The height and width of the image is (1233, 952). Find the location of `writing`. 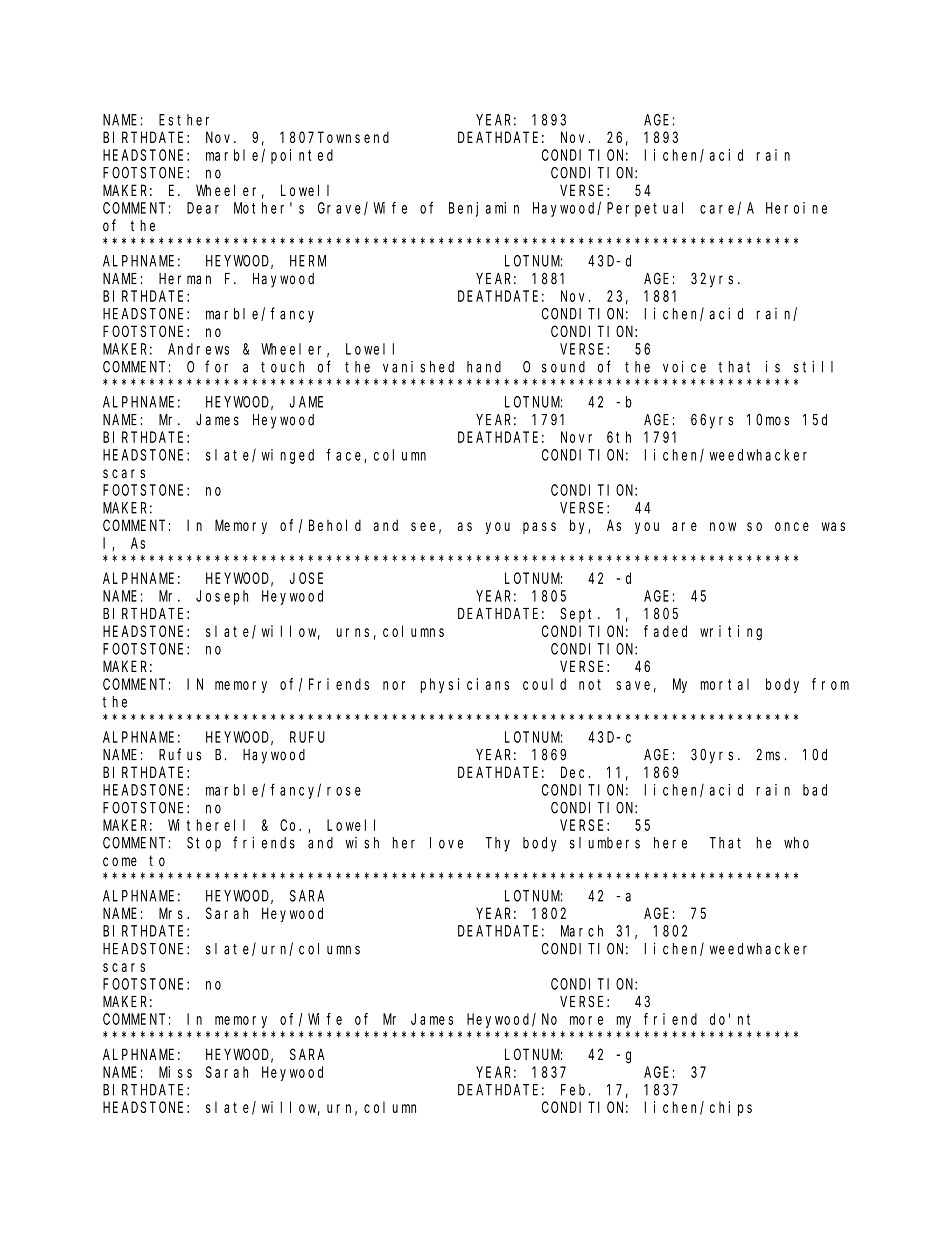

writing is located at coordinates (731, 632).
